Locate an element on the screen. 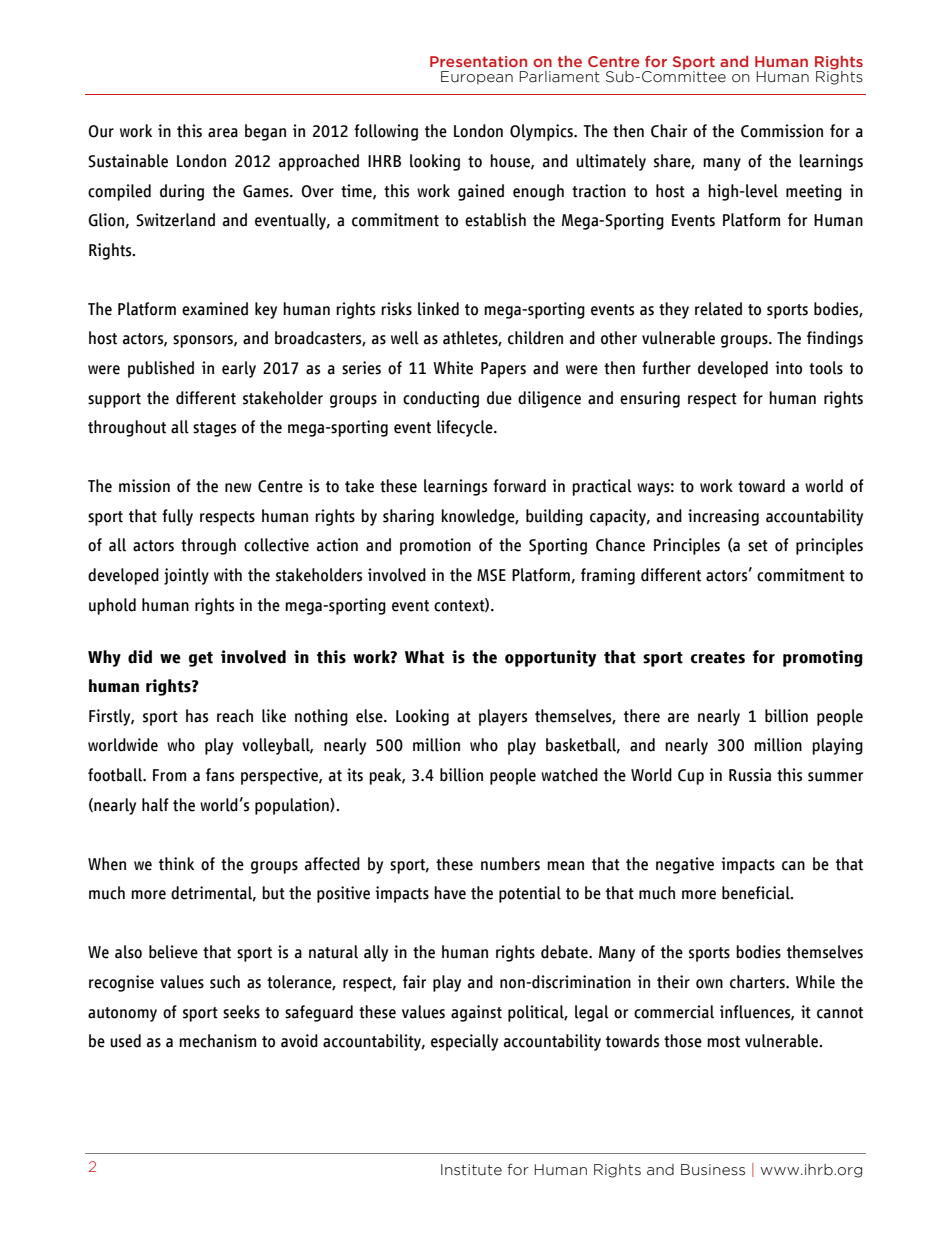 The height and width of the screenshot is (1233, 952). area is located at coordinates (223, 133).
